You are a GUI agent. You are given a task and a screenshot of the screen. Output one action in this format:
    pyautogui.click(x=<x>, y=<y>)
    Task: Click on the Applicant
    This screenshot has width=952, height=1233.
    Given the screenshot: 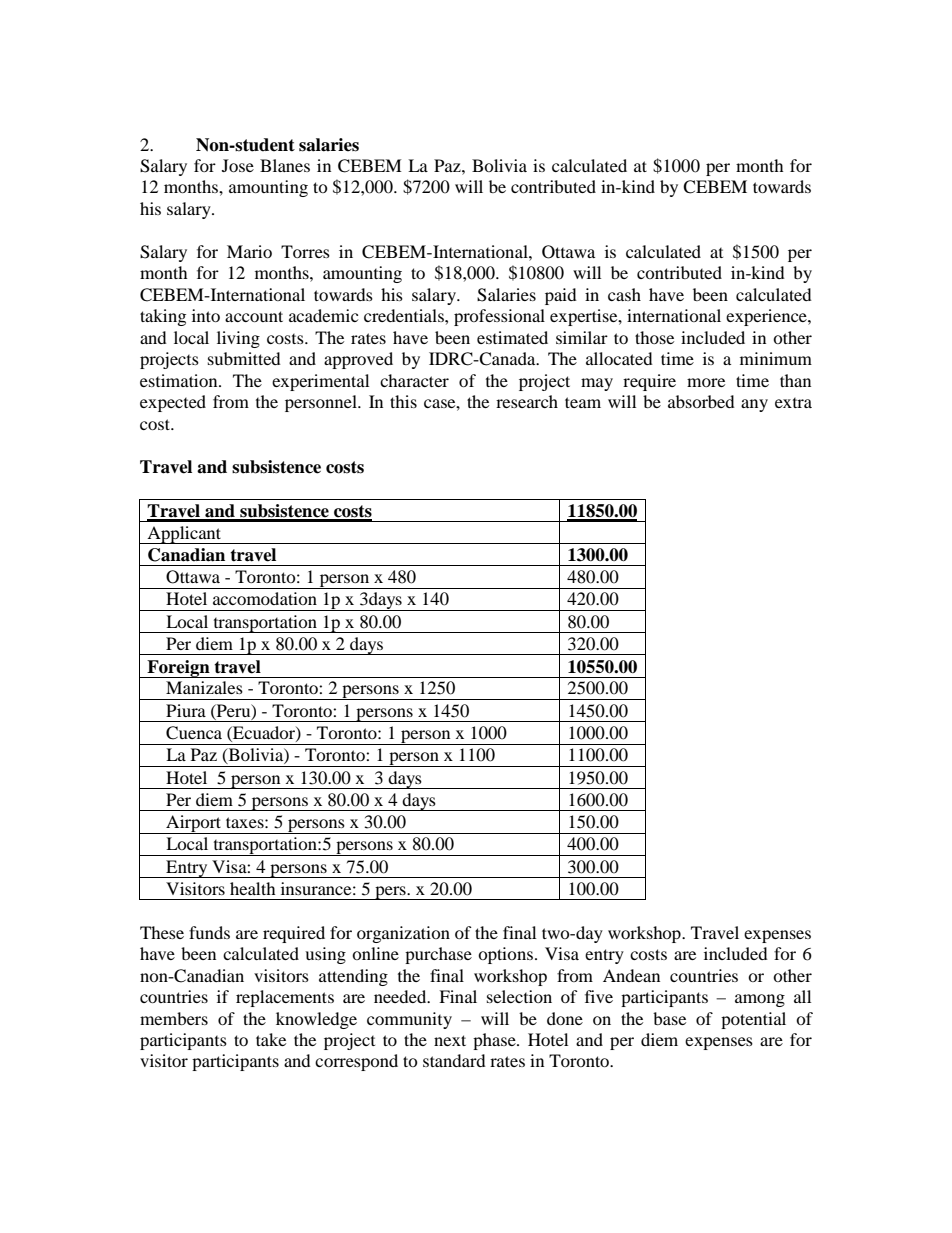 What is the action you would take?
    pyautogui.click(x=184, y=535)
